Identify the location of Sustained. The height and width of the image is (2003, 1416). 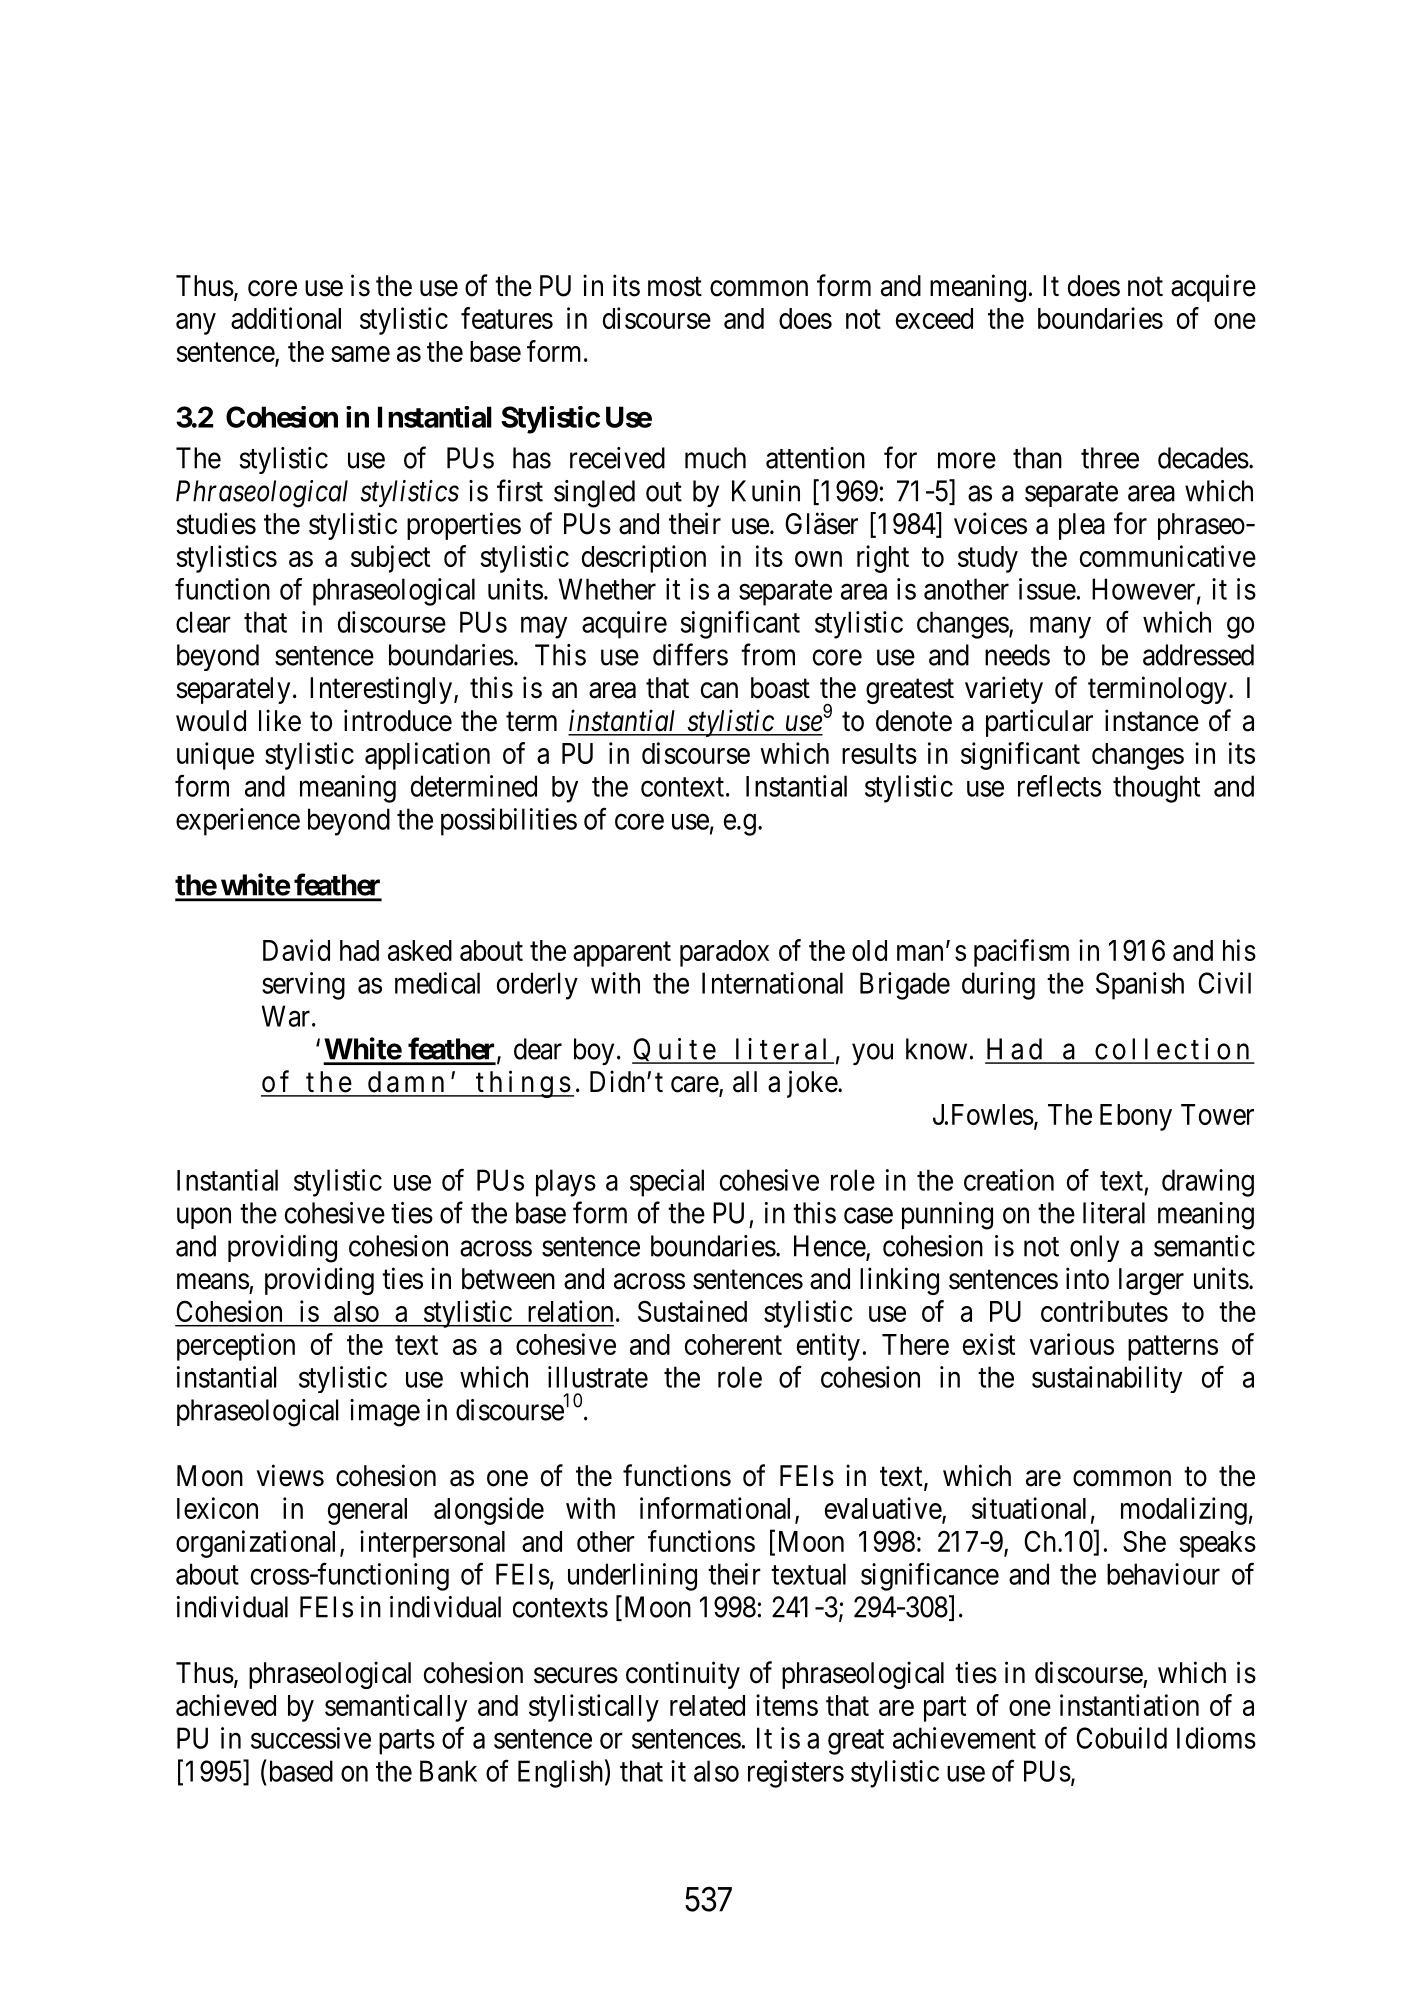
(692, 1311).
